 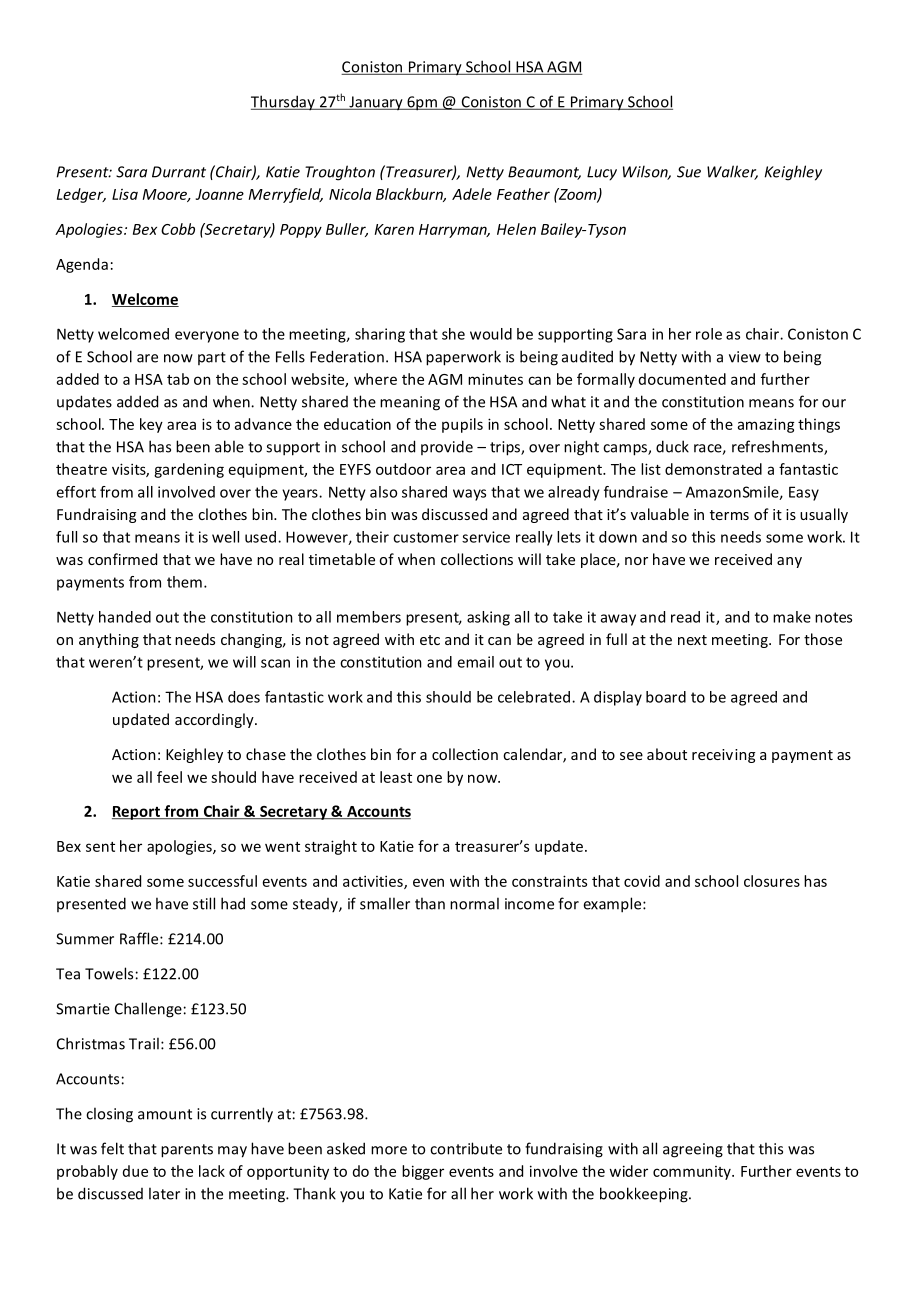 I want to click on least, so click(x=396, y=777).
